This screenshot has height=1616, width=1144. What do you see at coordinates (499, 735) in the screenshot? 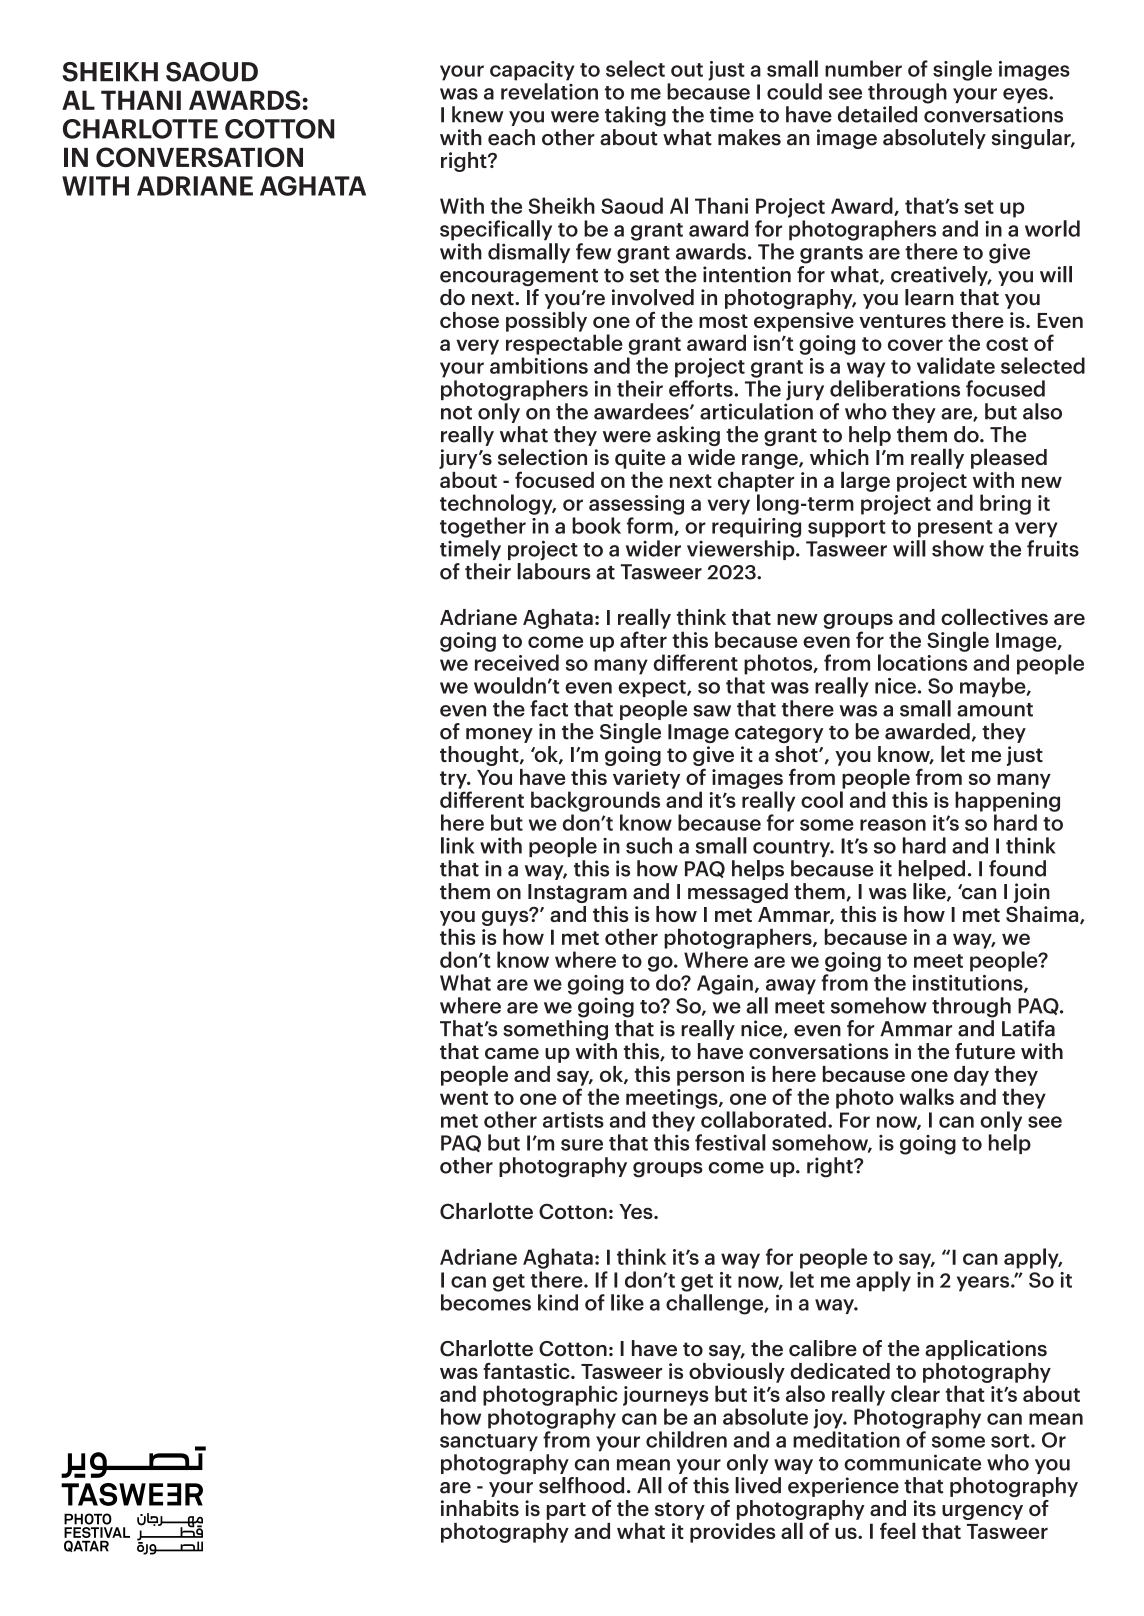
I see `money` at bounding box center [499, 735].
